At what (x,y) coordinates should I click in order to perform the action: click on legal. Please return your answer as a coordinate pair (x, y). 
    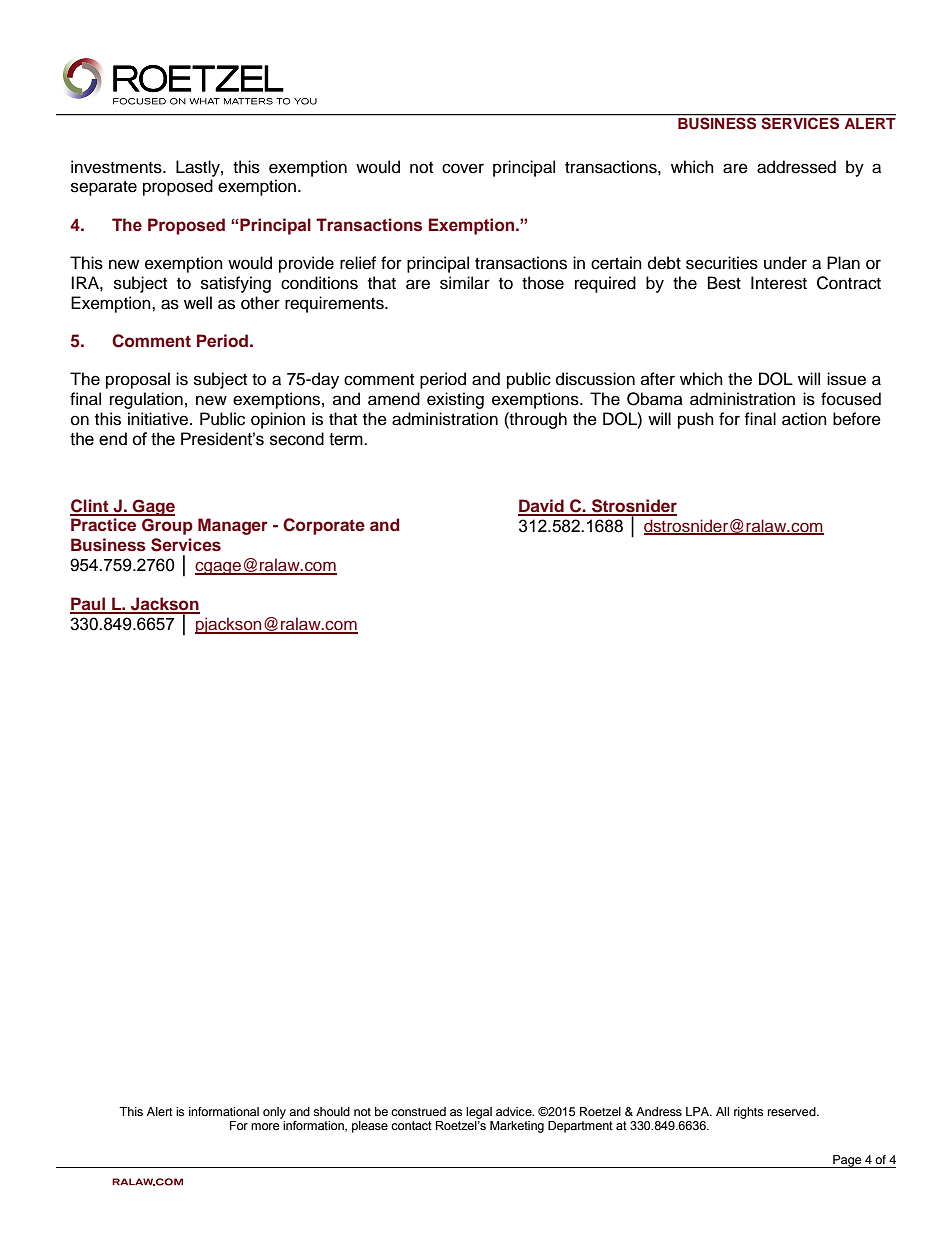
    Looking at the image, I should click on (479, 1113).
